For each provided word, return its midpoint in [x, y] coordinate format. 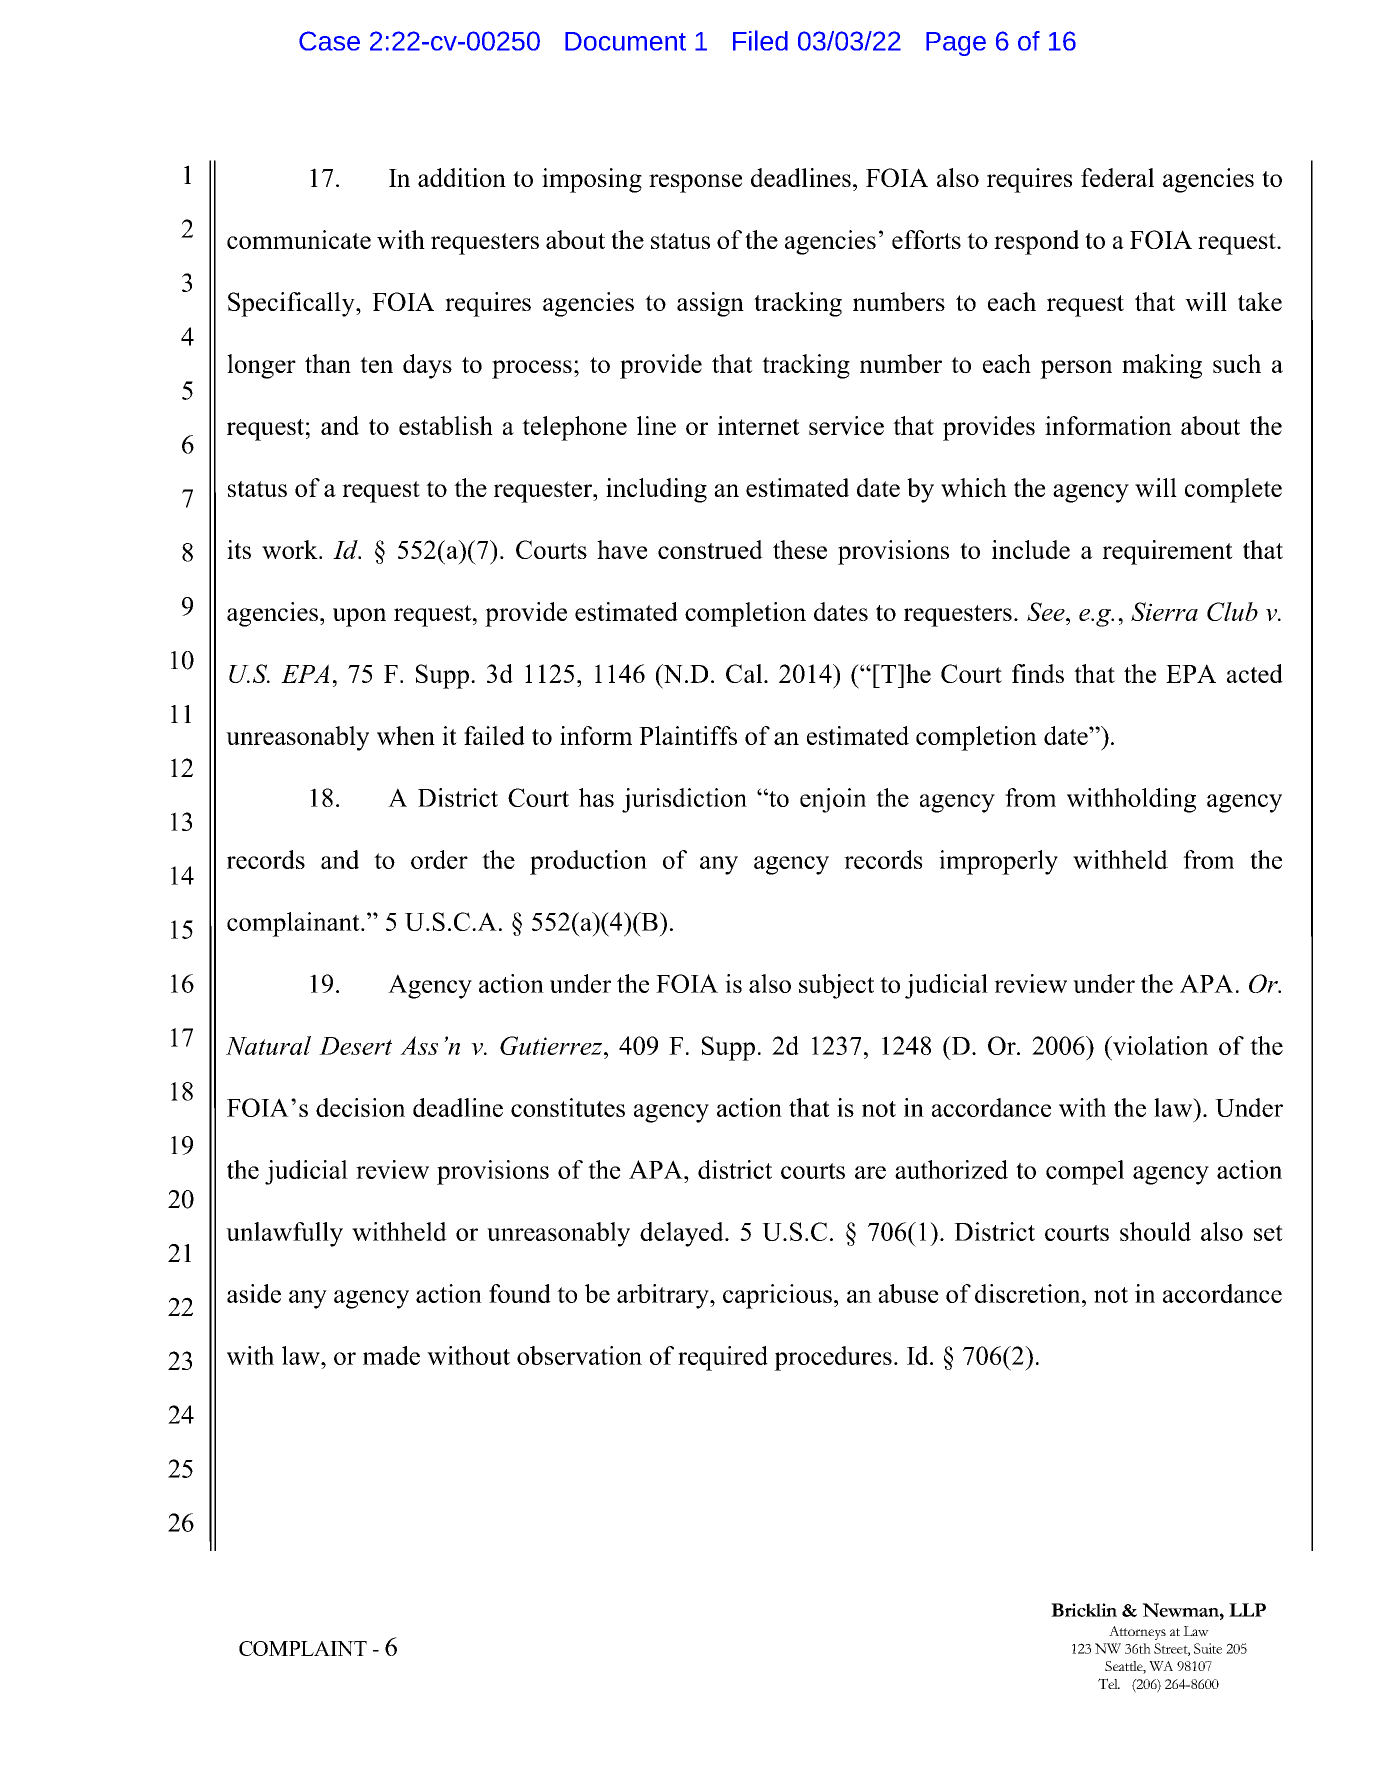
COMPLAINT [303, 1648]
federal [1117, 177]
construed [710, 549]
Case [329, 41]
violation [1159, 1045]
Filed [760, 40]
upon [359, 617]
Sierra [1164, 611]
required [723, 1358]
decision [360, 1107]
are [870, 1172]
